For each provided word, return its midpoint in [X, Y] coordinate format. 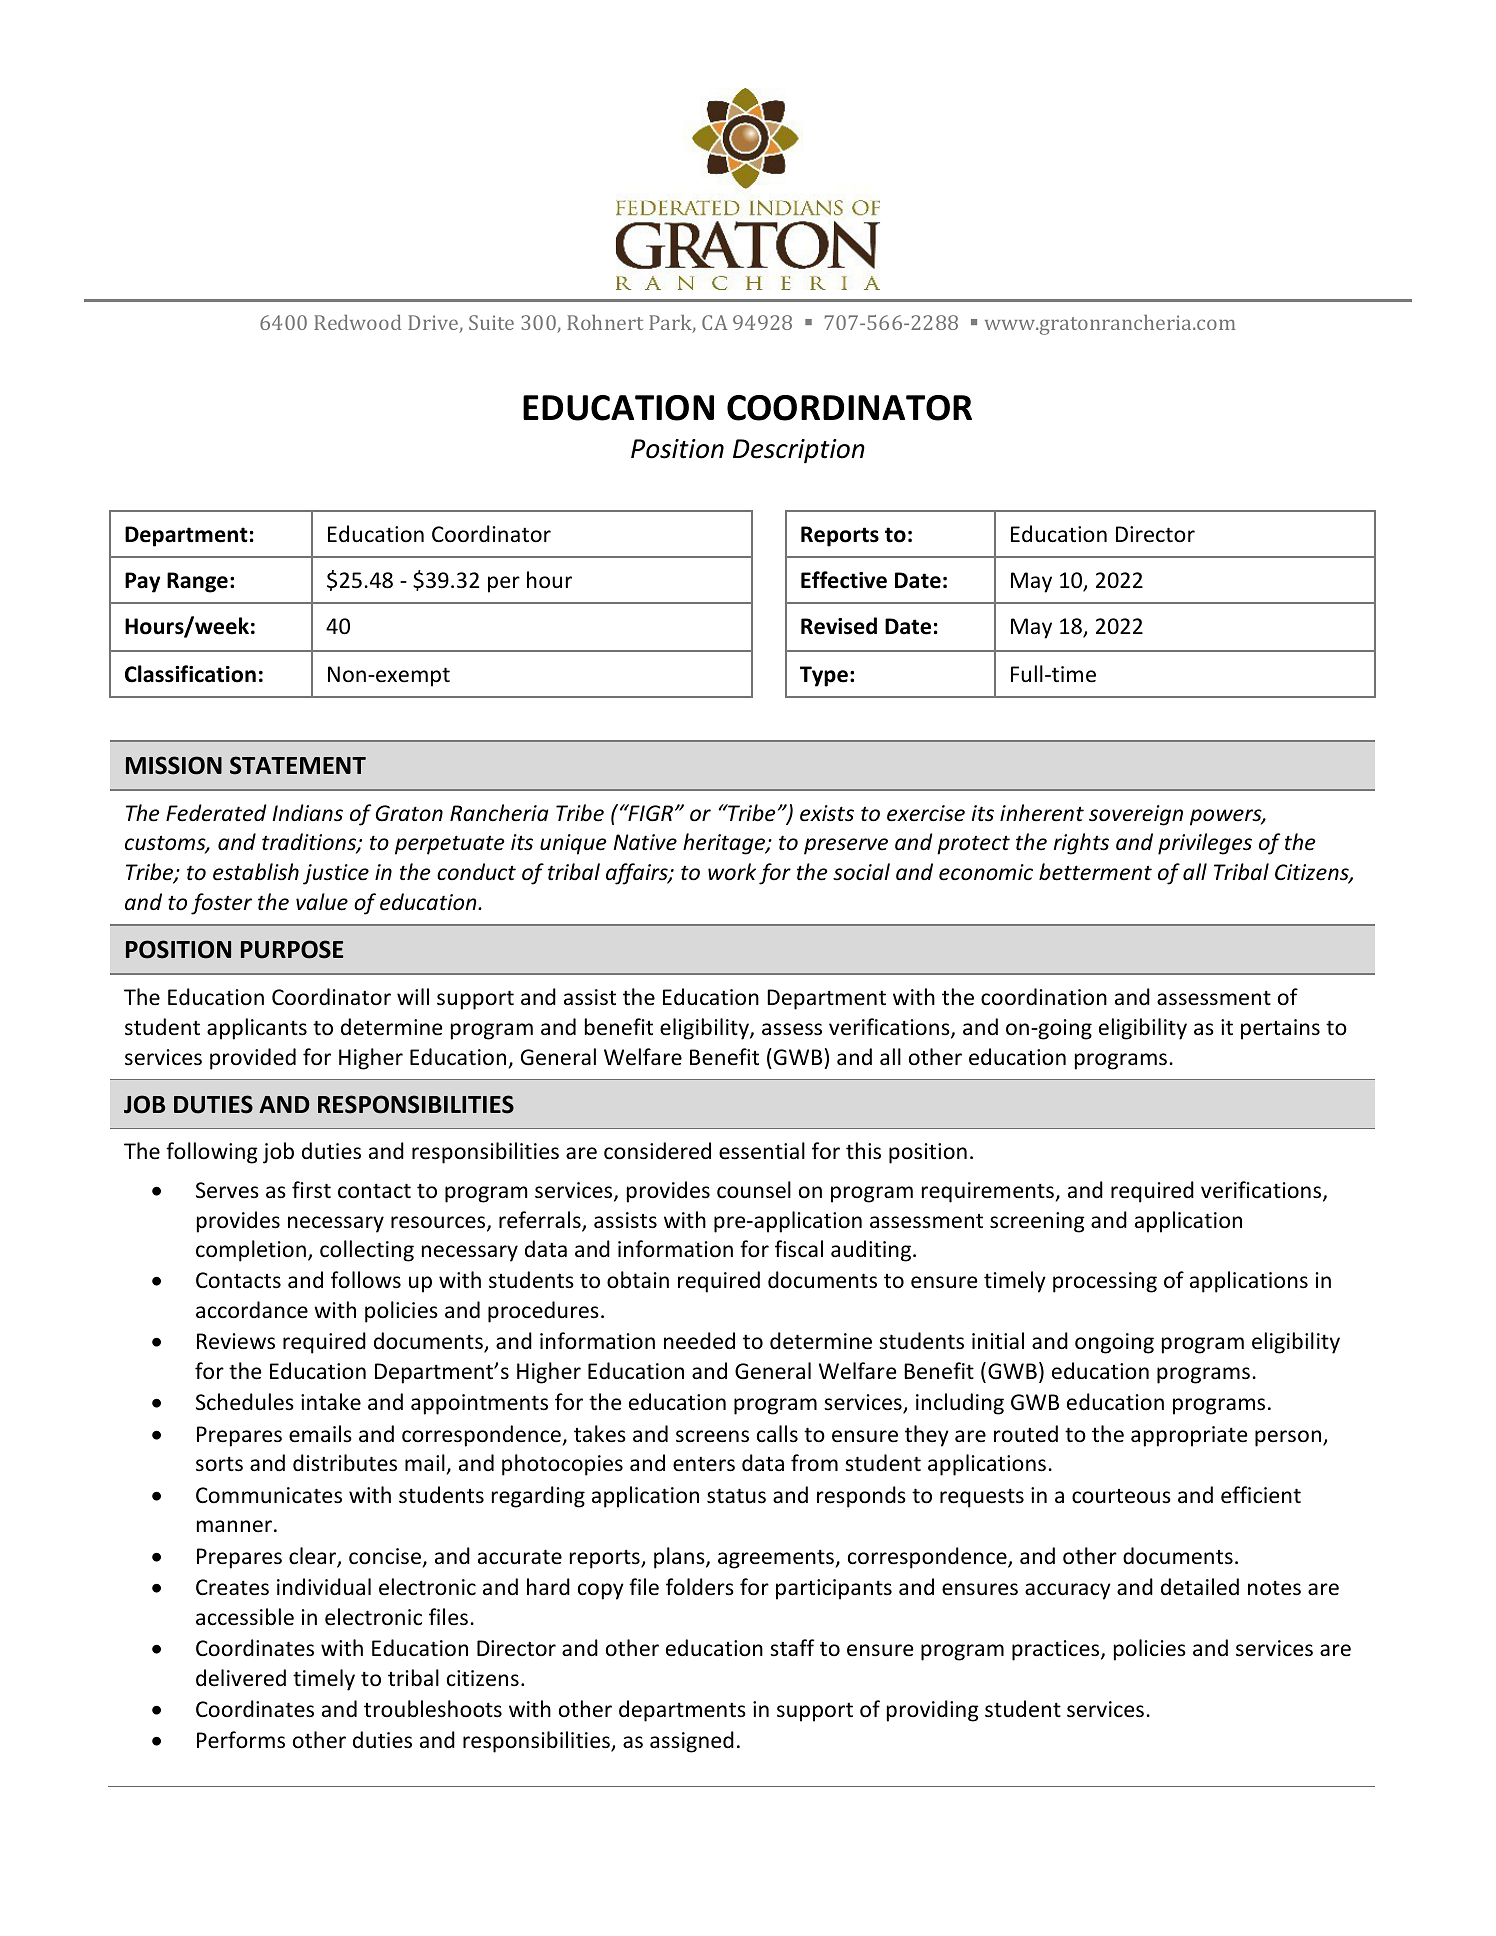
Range [197, 582]
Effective [844, 580]
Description [799, 451]
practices [1057, 1650]
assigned [692, 1742]
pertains [1280, 1029]
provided [253, 1059]
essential [762, 1151]
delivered [241, 1678]
